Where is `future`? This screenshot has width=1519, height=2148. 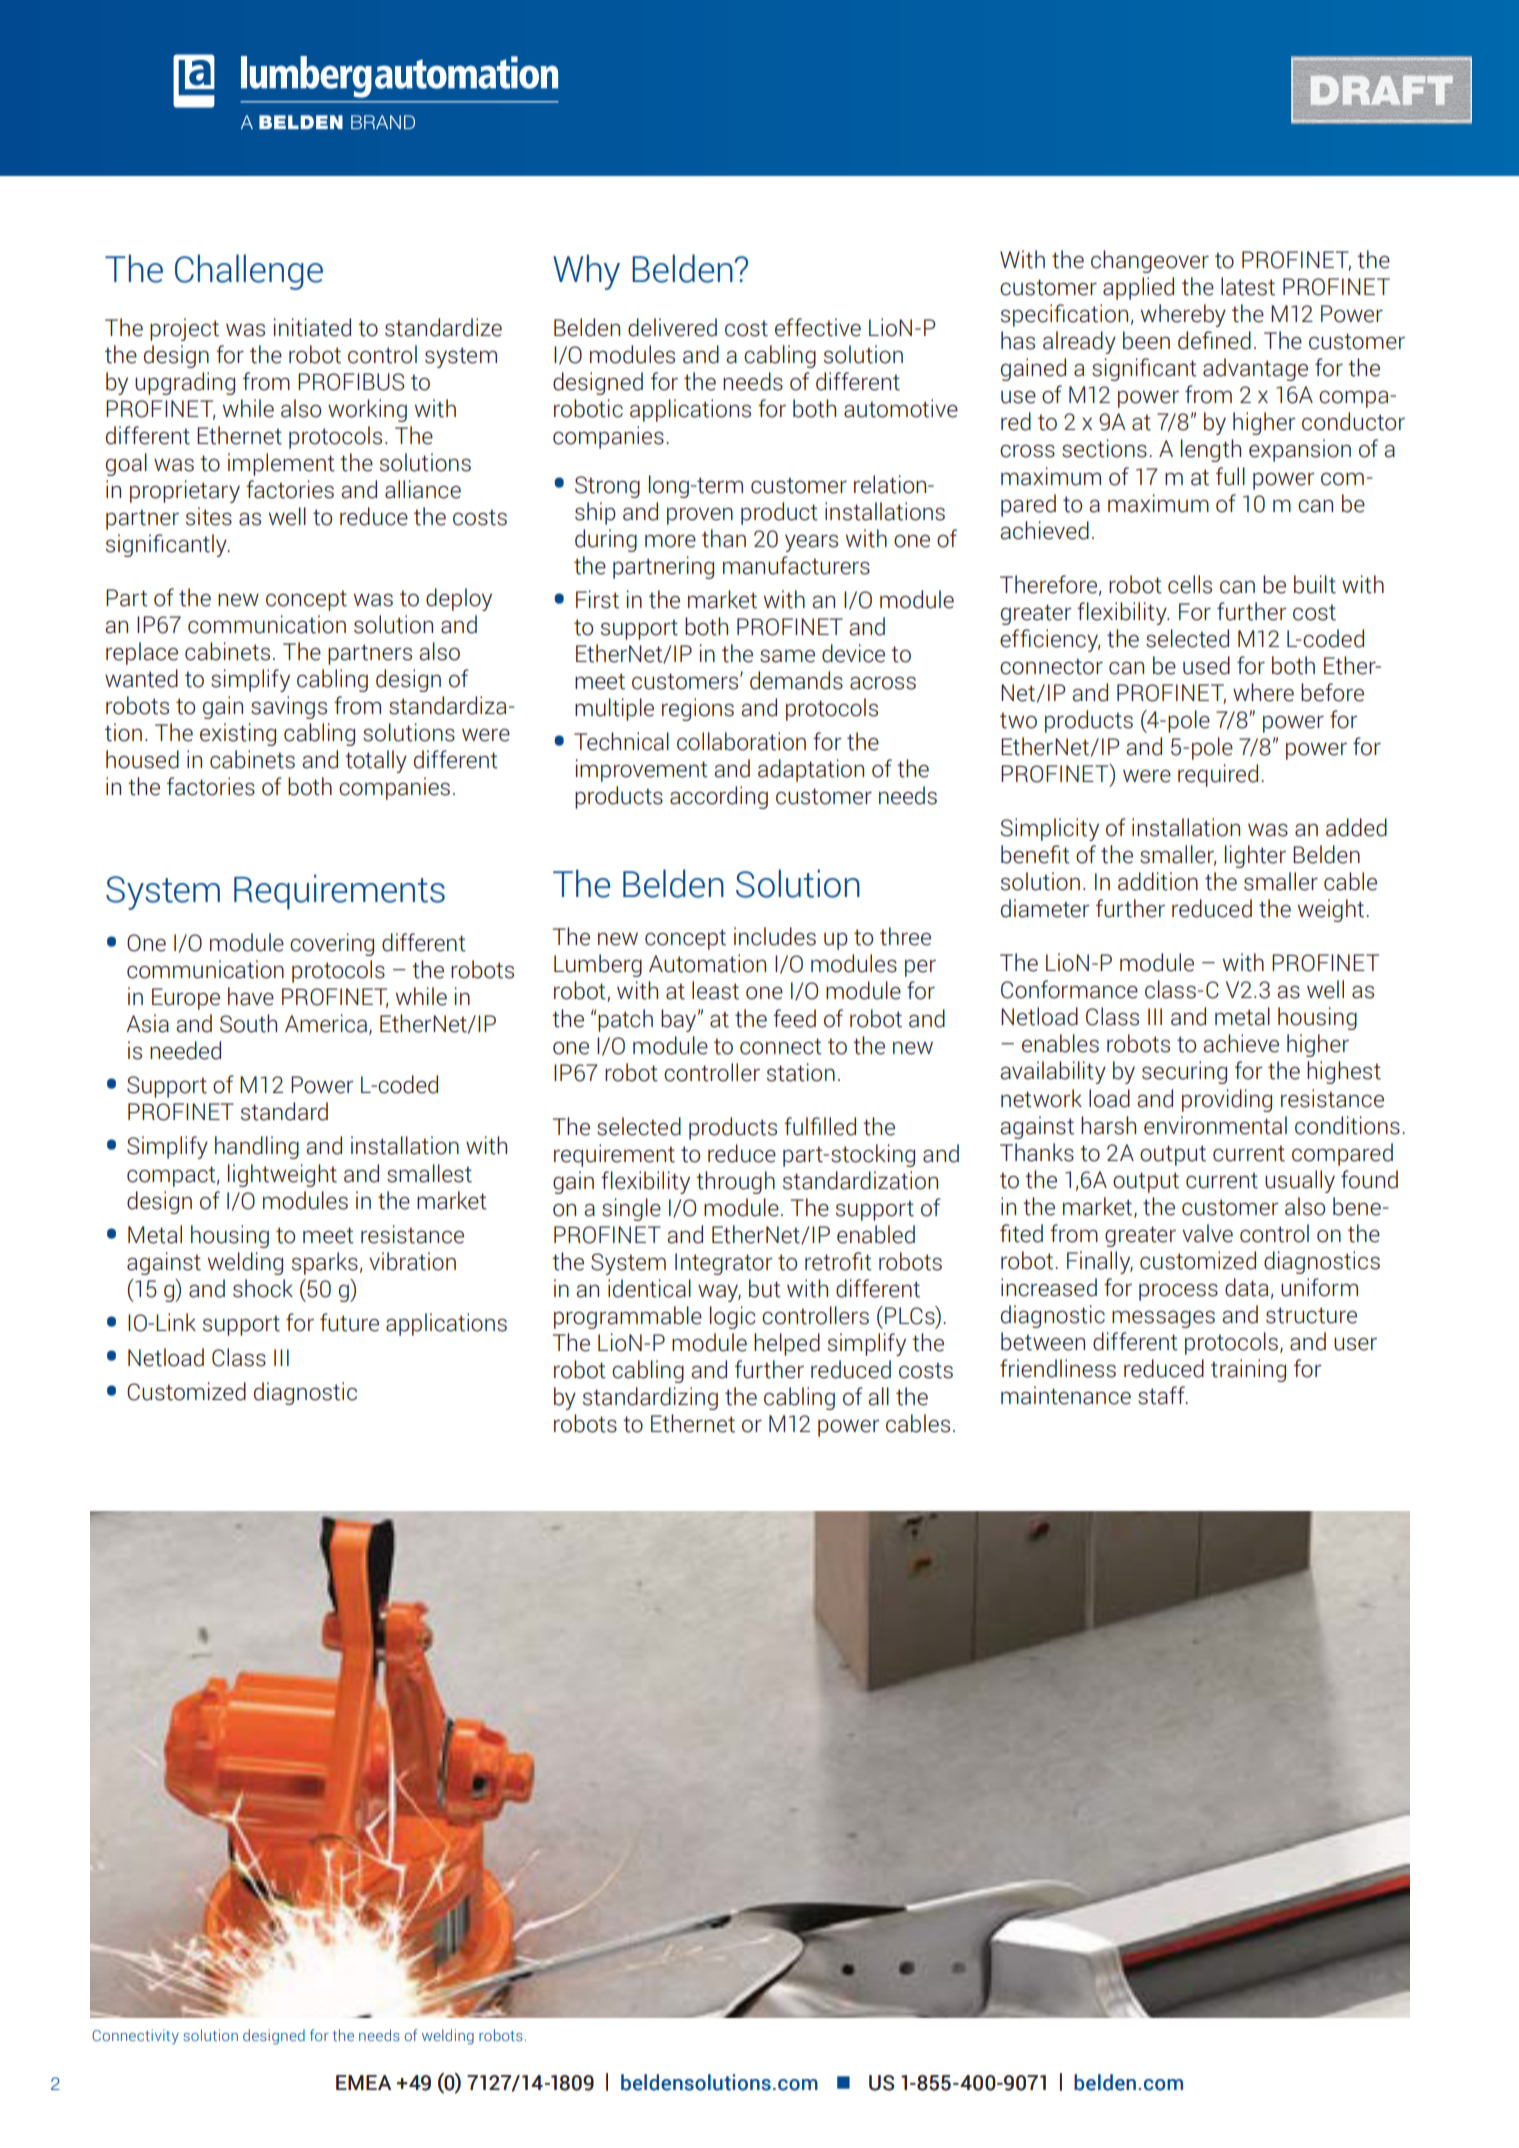 future is located at coordinates (349, 1322).
